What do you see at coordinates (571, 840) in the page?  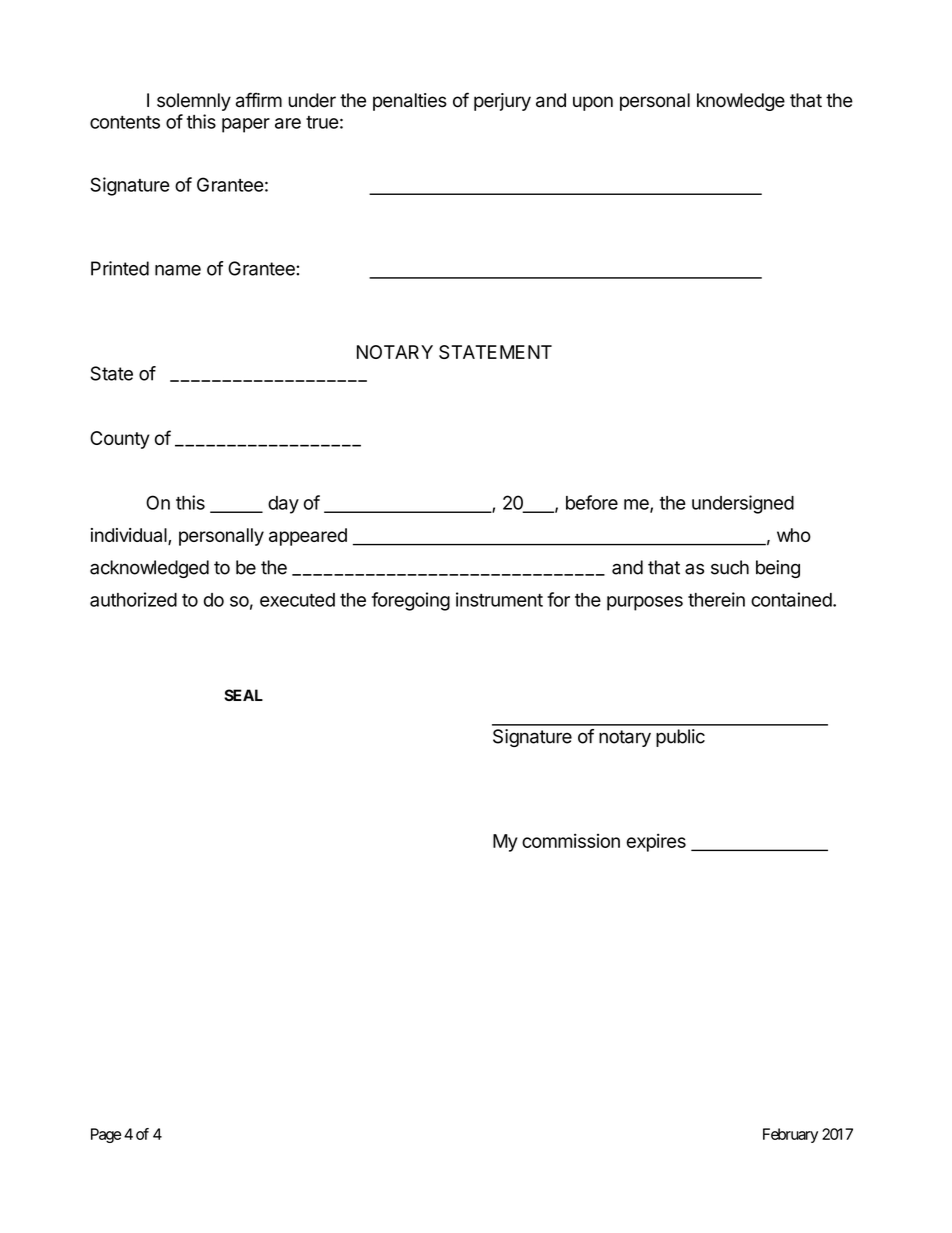 I see `commission` at bounding box center [571, 840].
